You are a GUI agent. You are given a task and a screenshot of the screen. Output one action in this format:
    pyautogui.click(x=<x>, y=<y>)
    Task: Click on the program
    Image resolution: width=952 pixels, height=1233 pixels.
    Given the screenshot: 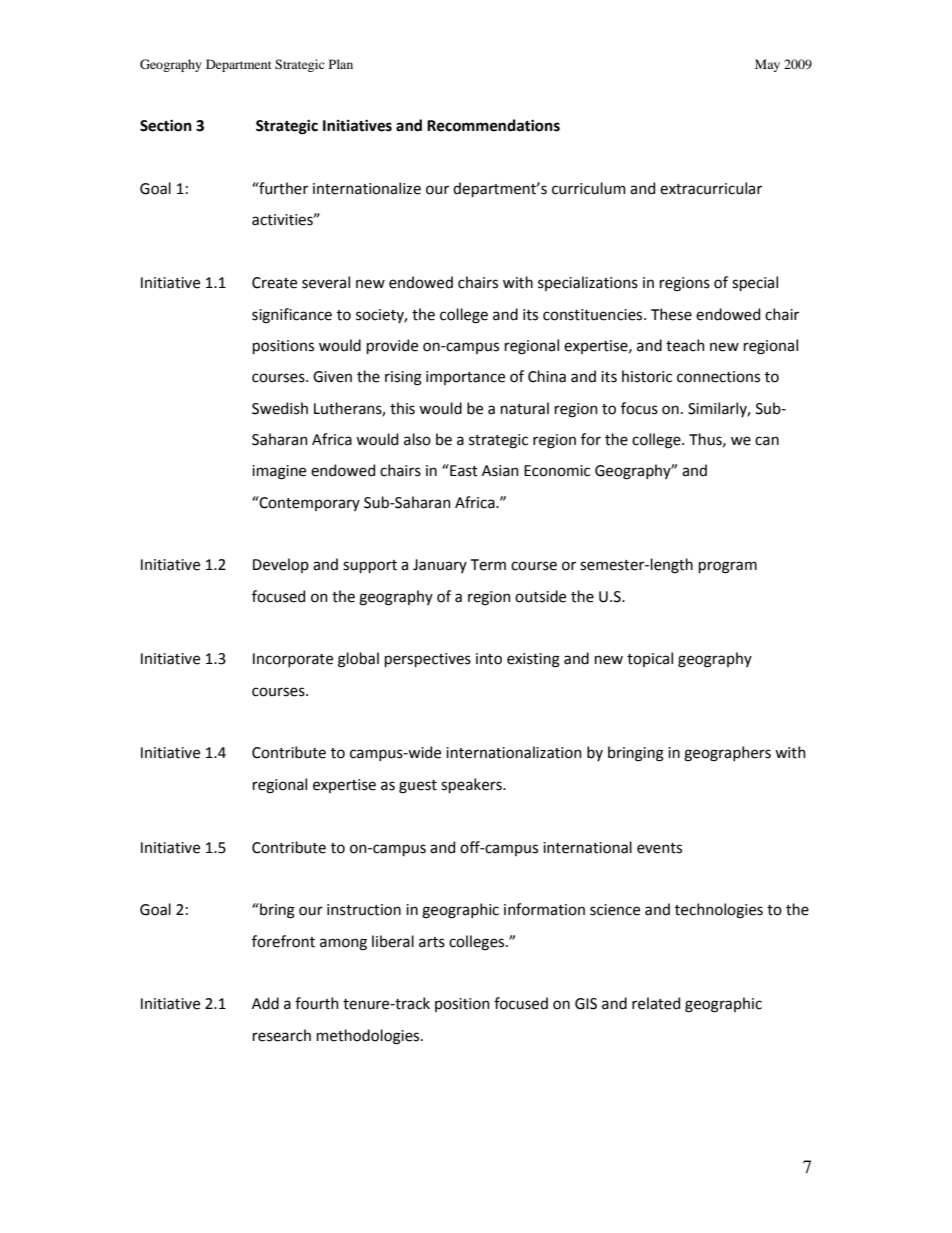 What is the action you would take?
    pyautogui.click(x=728, y=567)
